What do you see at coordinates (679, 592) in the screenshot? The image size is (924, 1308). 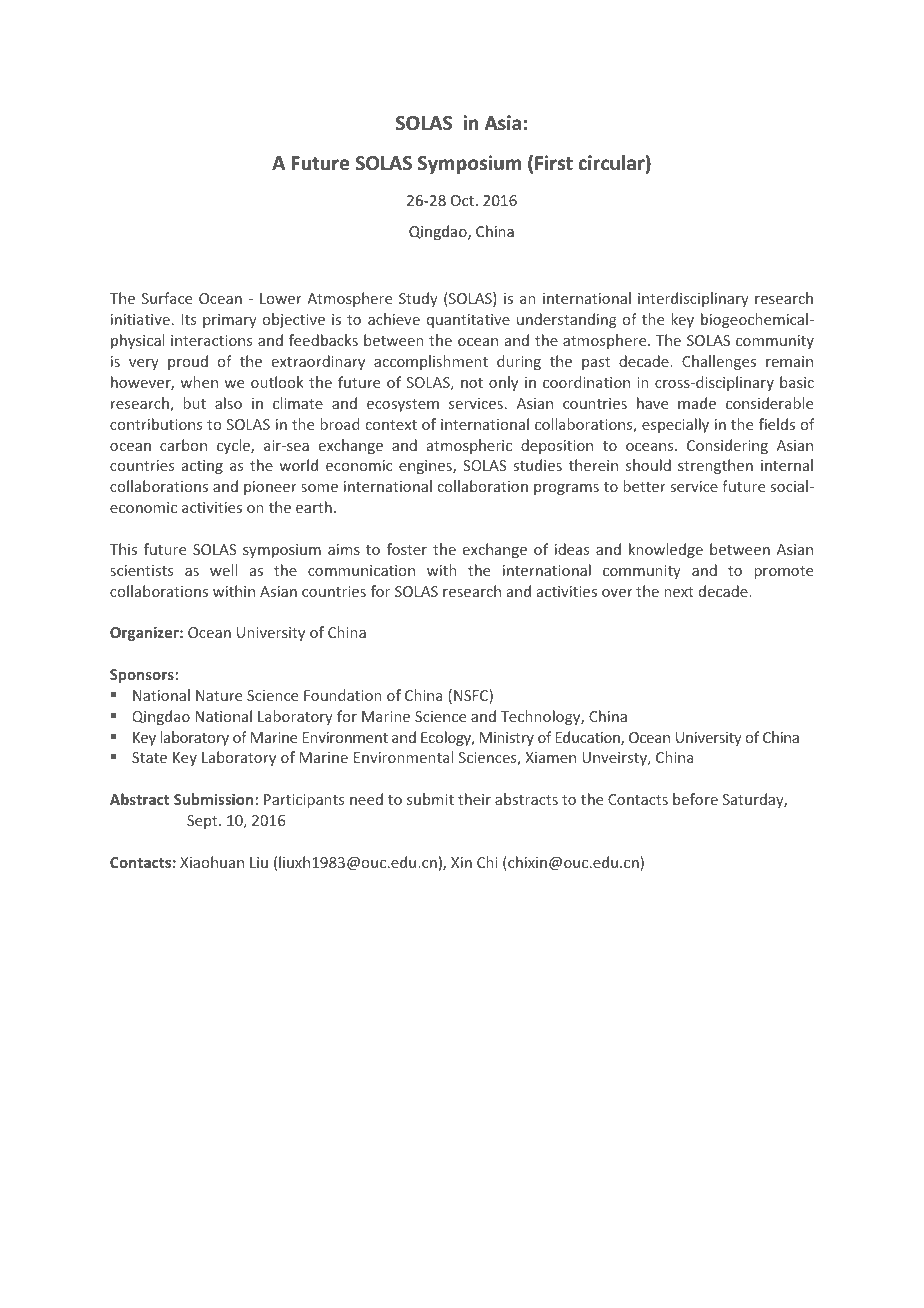 I see `next` at bounding box center [679, 592].
